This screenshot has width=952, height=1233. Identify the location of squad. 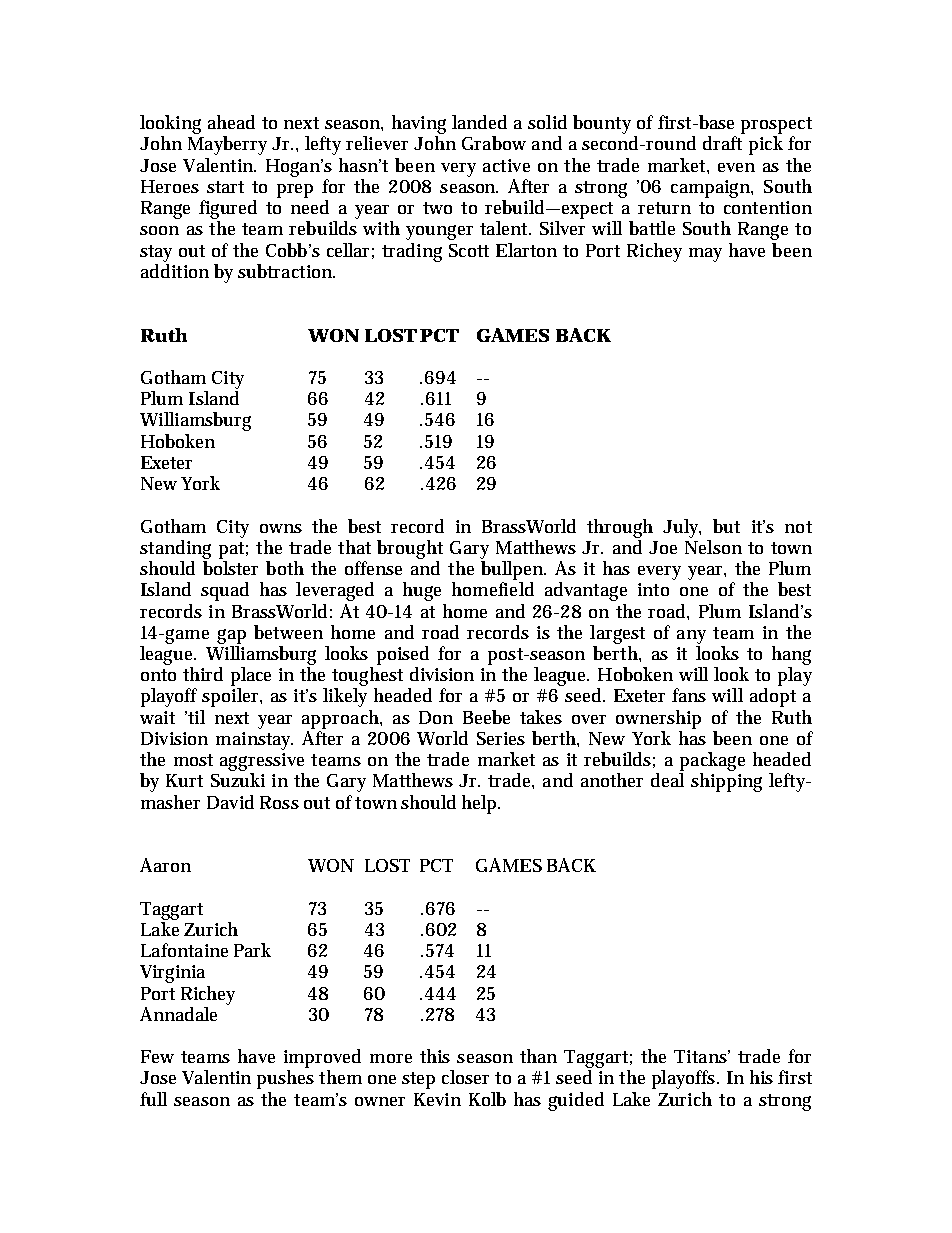
(225, 591).
